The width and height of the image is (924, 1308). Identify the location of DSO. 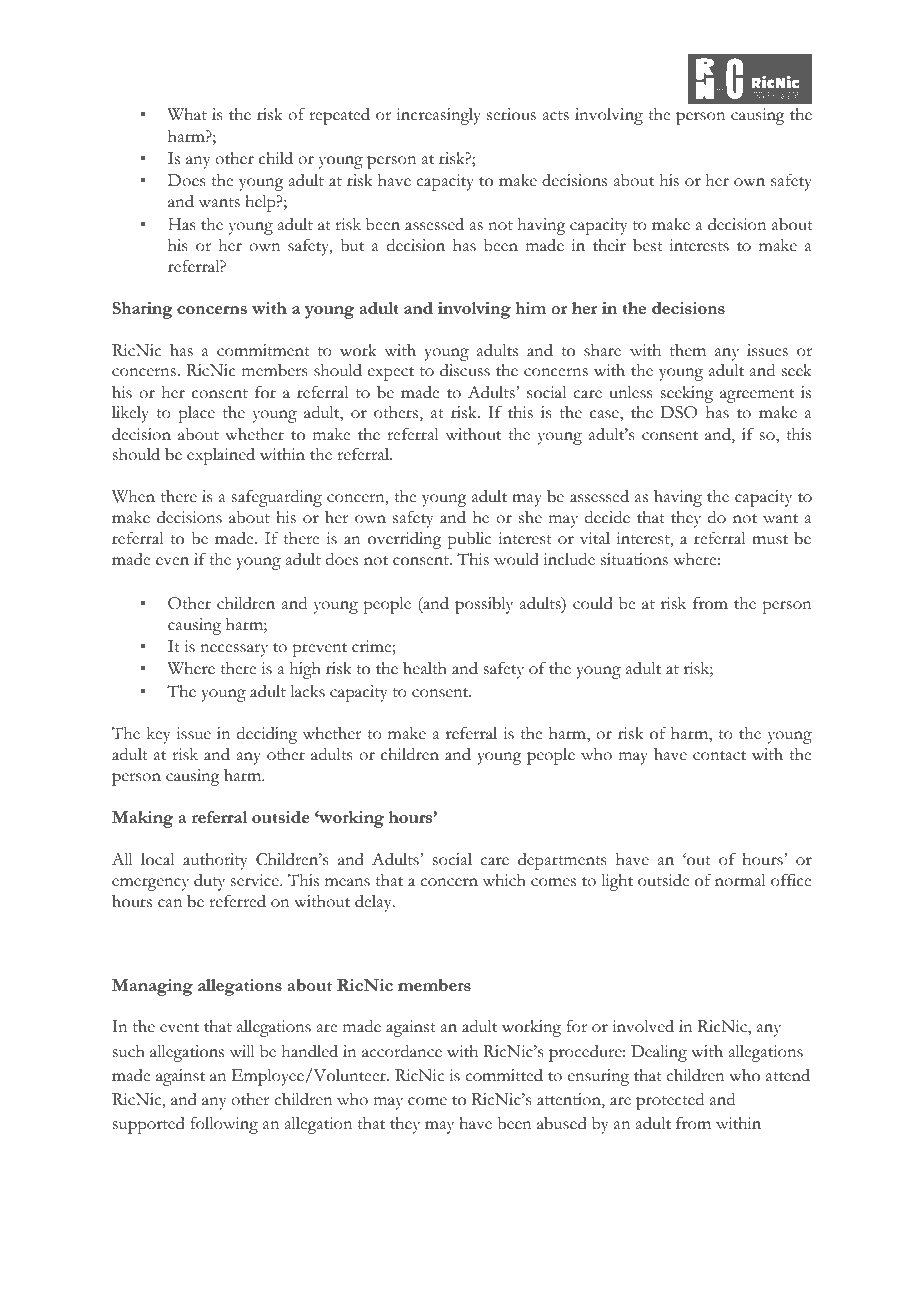
(679, 412).
